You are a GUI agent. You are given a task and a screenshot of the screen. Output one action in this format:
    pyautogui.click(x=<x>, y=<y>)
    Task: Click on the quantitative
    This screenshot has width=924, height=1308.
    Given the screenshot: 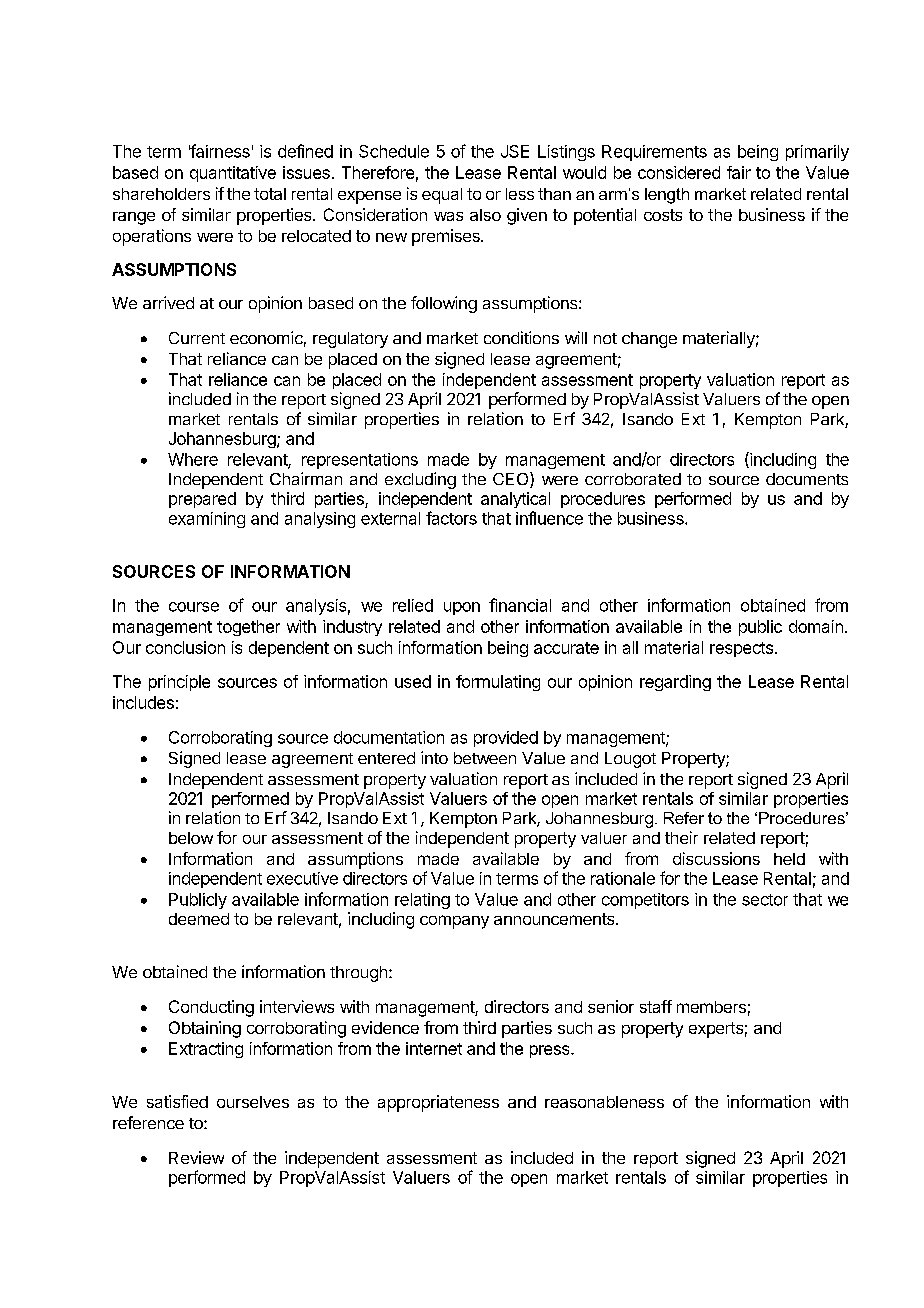 What is the action you would take?
    pyautogui.click(x=233, y=174)
